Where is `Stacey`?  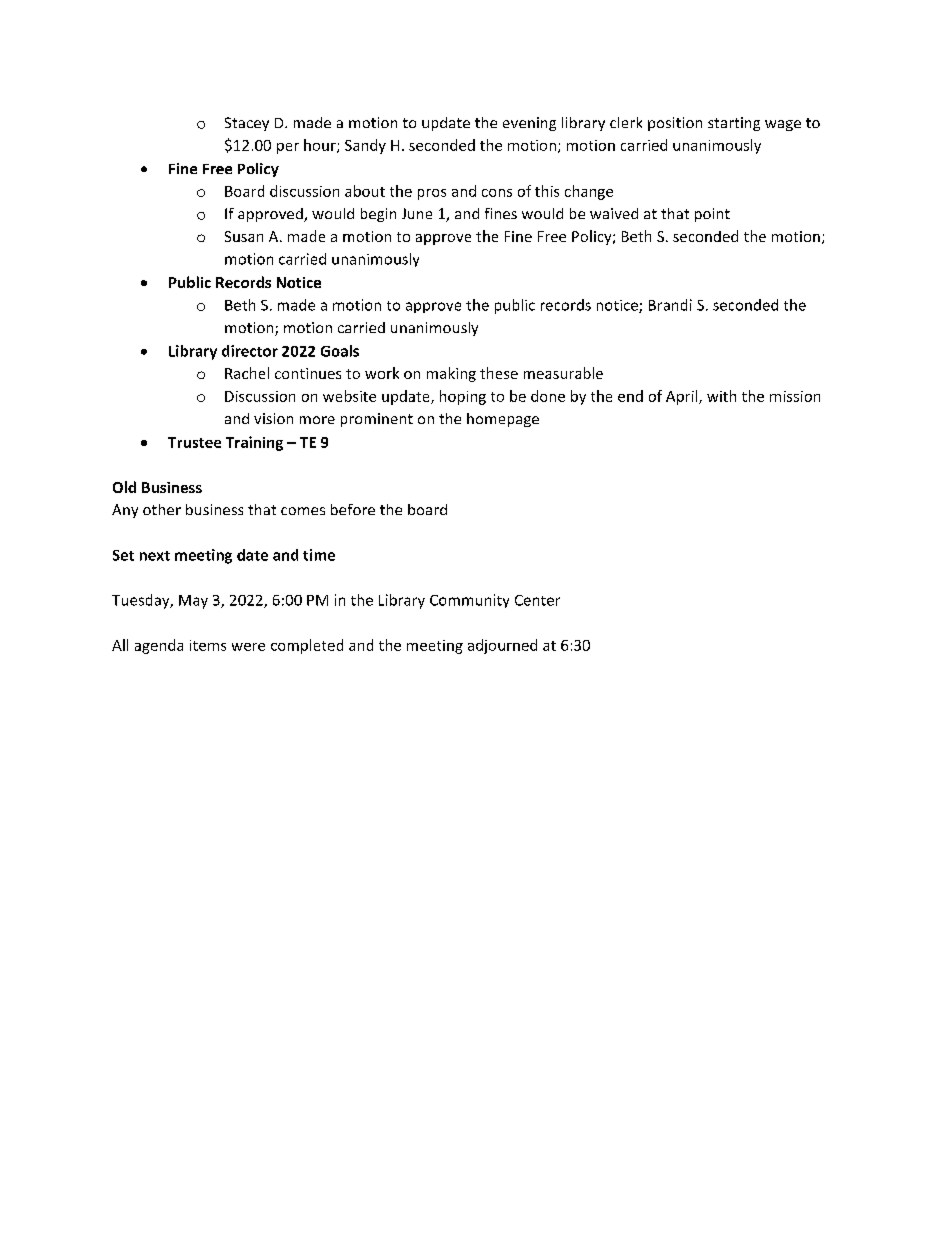 Stacey is located at coordinates (247, 124).
